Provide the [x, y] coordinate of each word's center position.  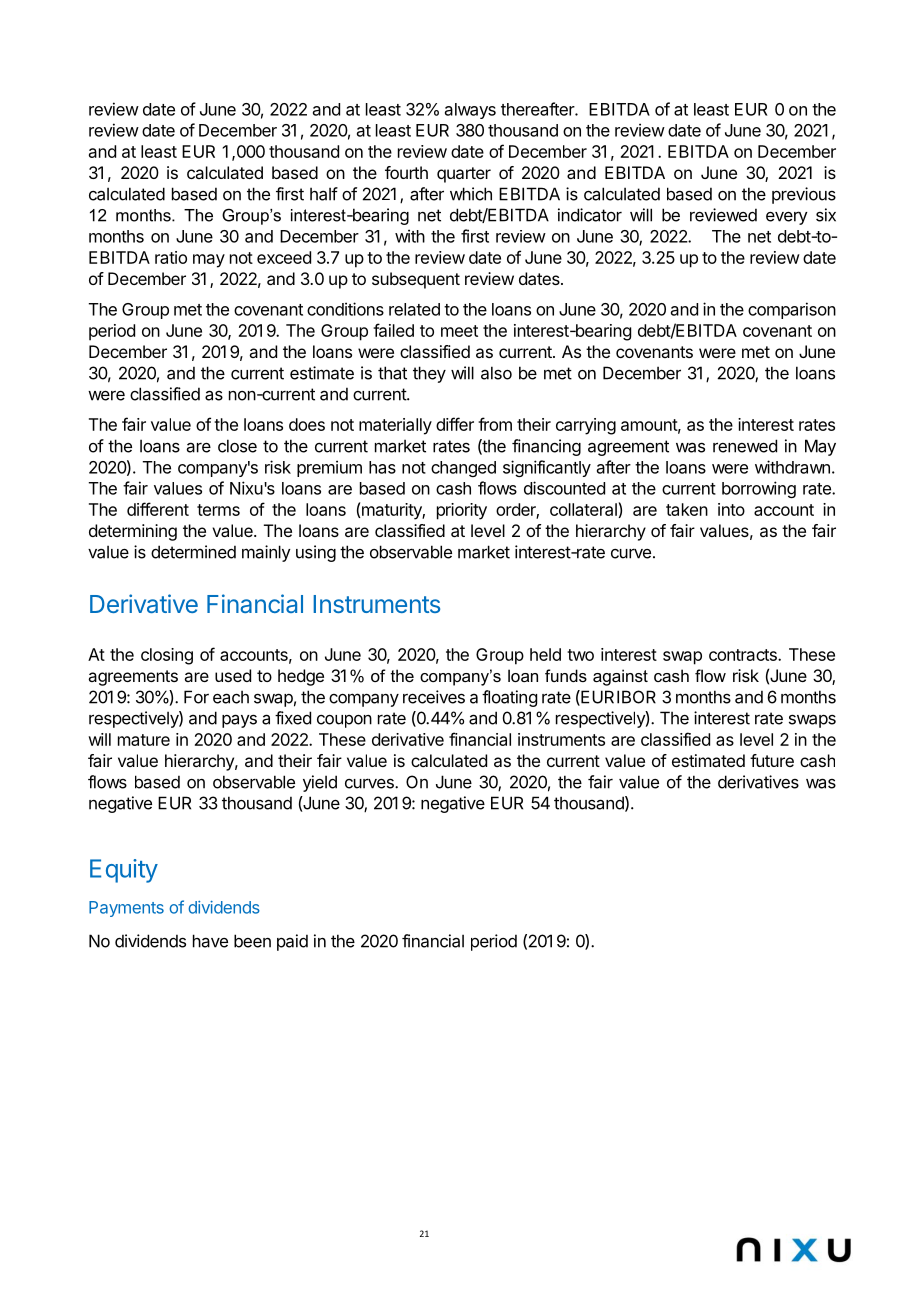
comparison [792, 310]
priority [462, 511]
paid [292, 942]
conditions [345, 309]
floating [509, 698]
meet [459, 331]
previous [804, 195]
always [470, 111]
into [731, 509]
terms [218, 510]
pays [239, 721]
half [324, 194]
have [210, 941]
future [772, 760]
